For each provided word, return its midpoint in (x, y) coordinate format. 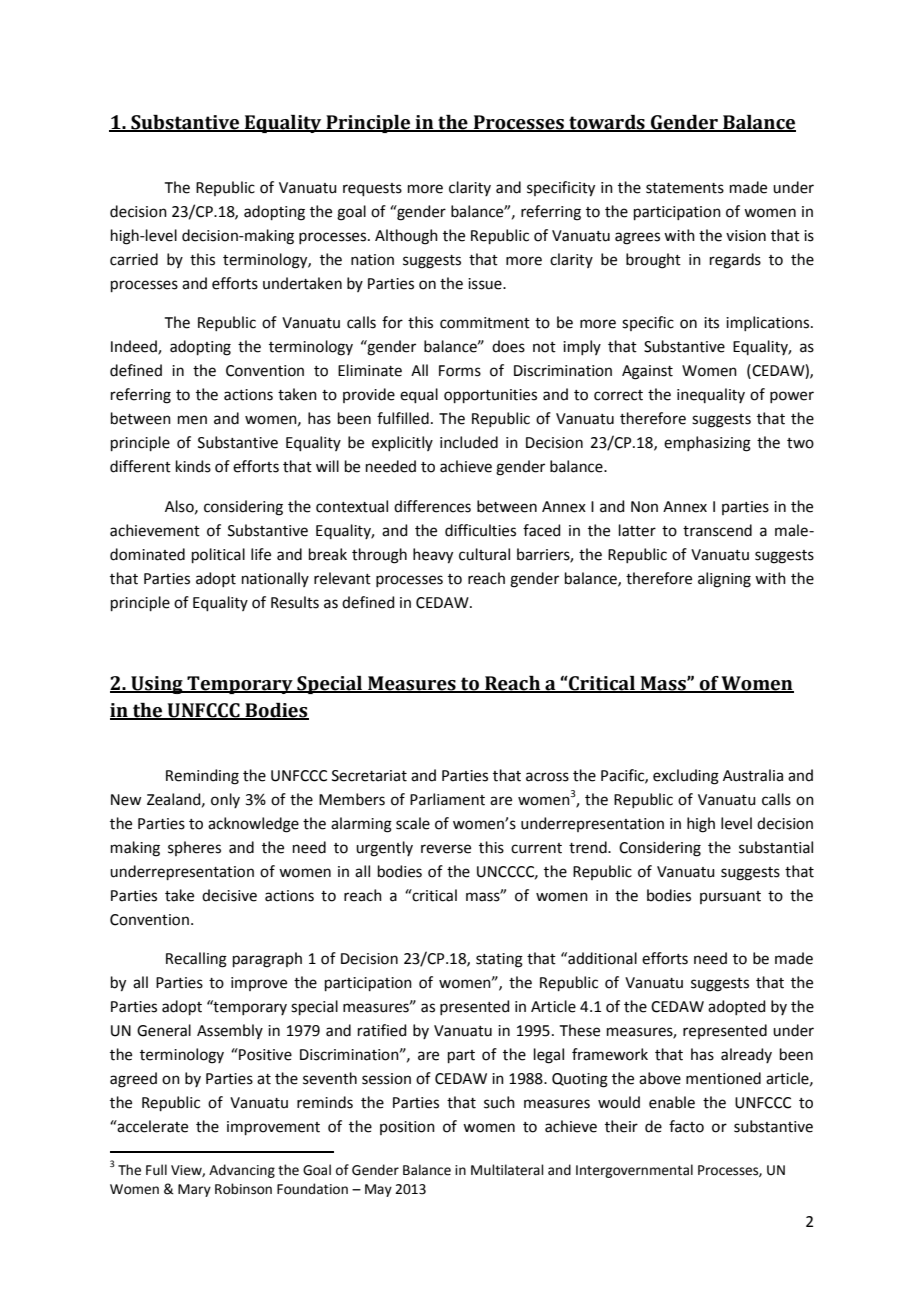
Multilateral (507, 1170)
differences (432, 506)
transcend (717, 530)
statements (685, 188)
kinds (193, 466)
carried (134, 259)
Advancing (242, 1171)
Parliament (447, 799)
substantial (776, 847)
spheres (194, 848)
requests (372, 189)
